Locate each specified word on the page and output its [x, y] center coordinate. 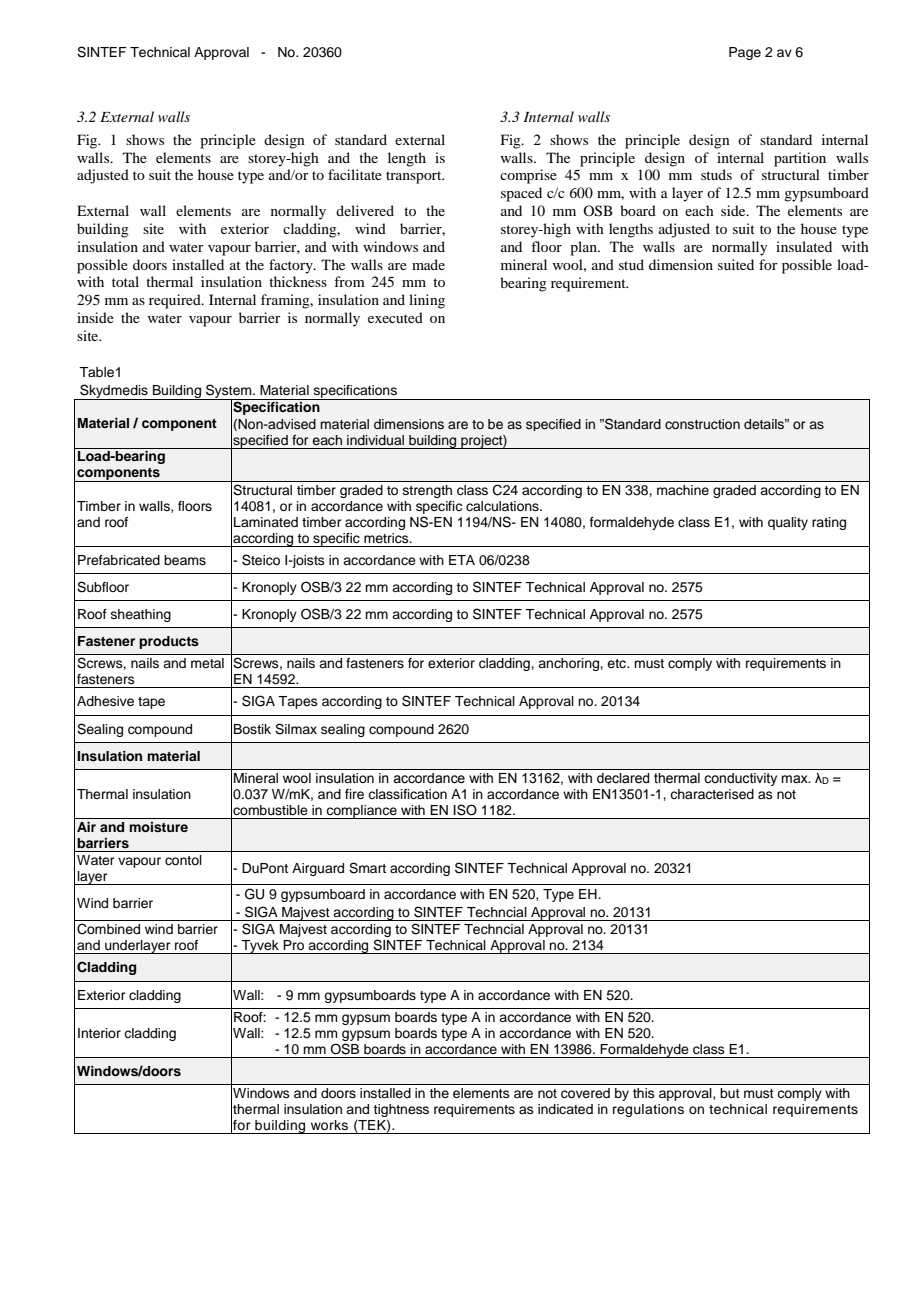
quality [788, 523]
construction [702, 424]
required [176, 301]
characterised [712, 794]
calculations [503, 506]
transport [415, 177]
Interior [99, 1033]
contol [183, 860]
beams [185, 560]
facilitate [355, 174]
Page [745, 53]
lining [427, 301]
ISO [465, 810]
